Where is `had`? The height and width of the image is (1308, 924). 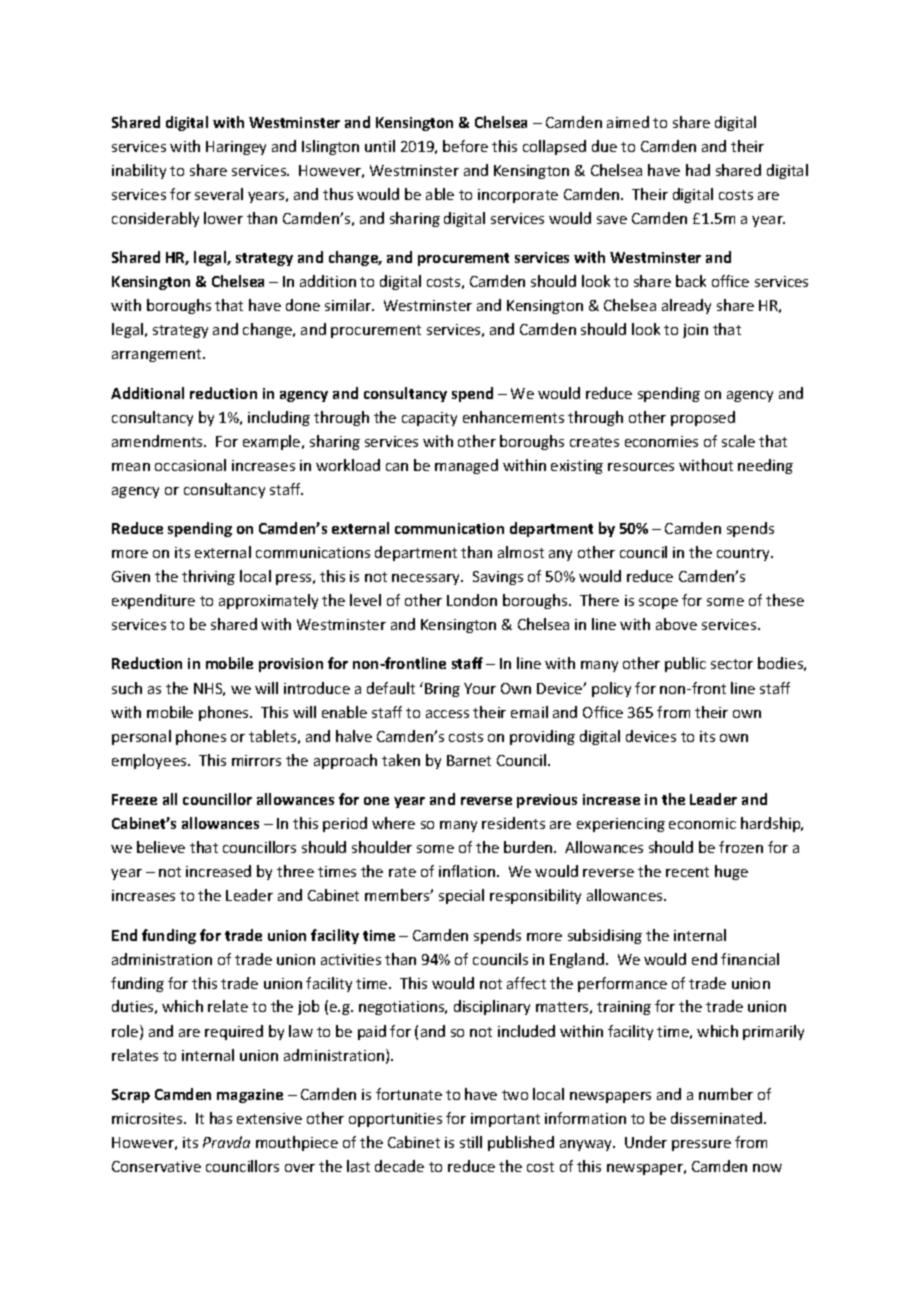 had is located at coordinates (698, 170).
